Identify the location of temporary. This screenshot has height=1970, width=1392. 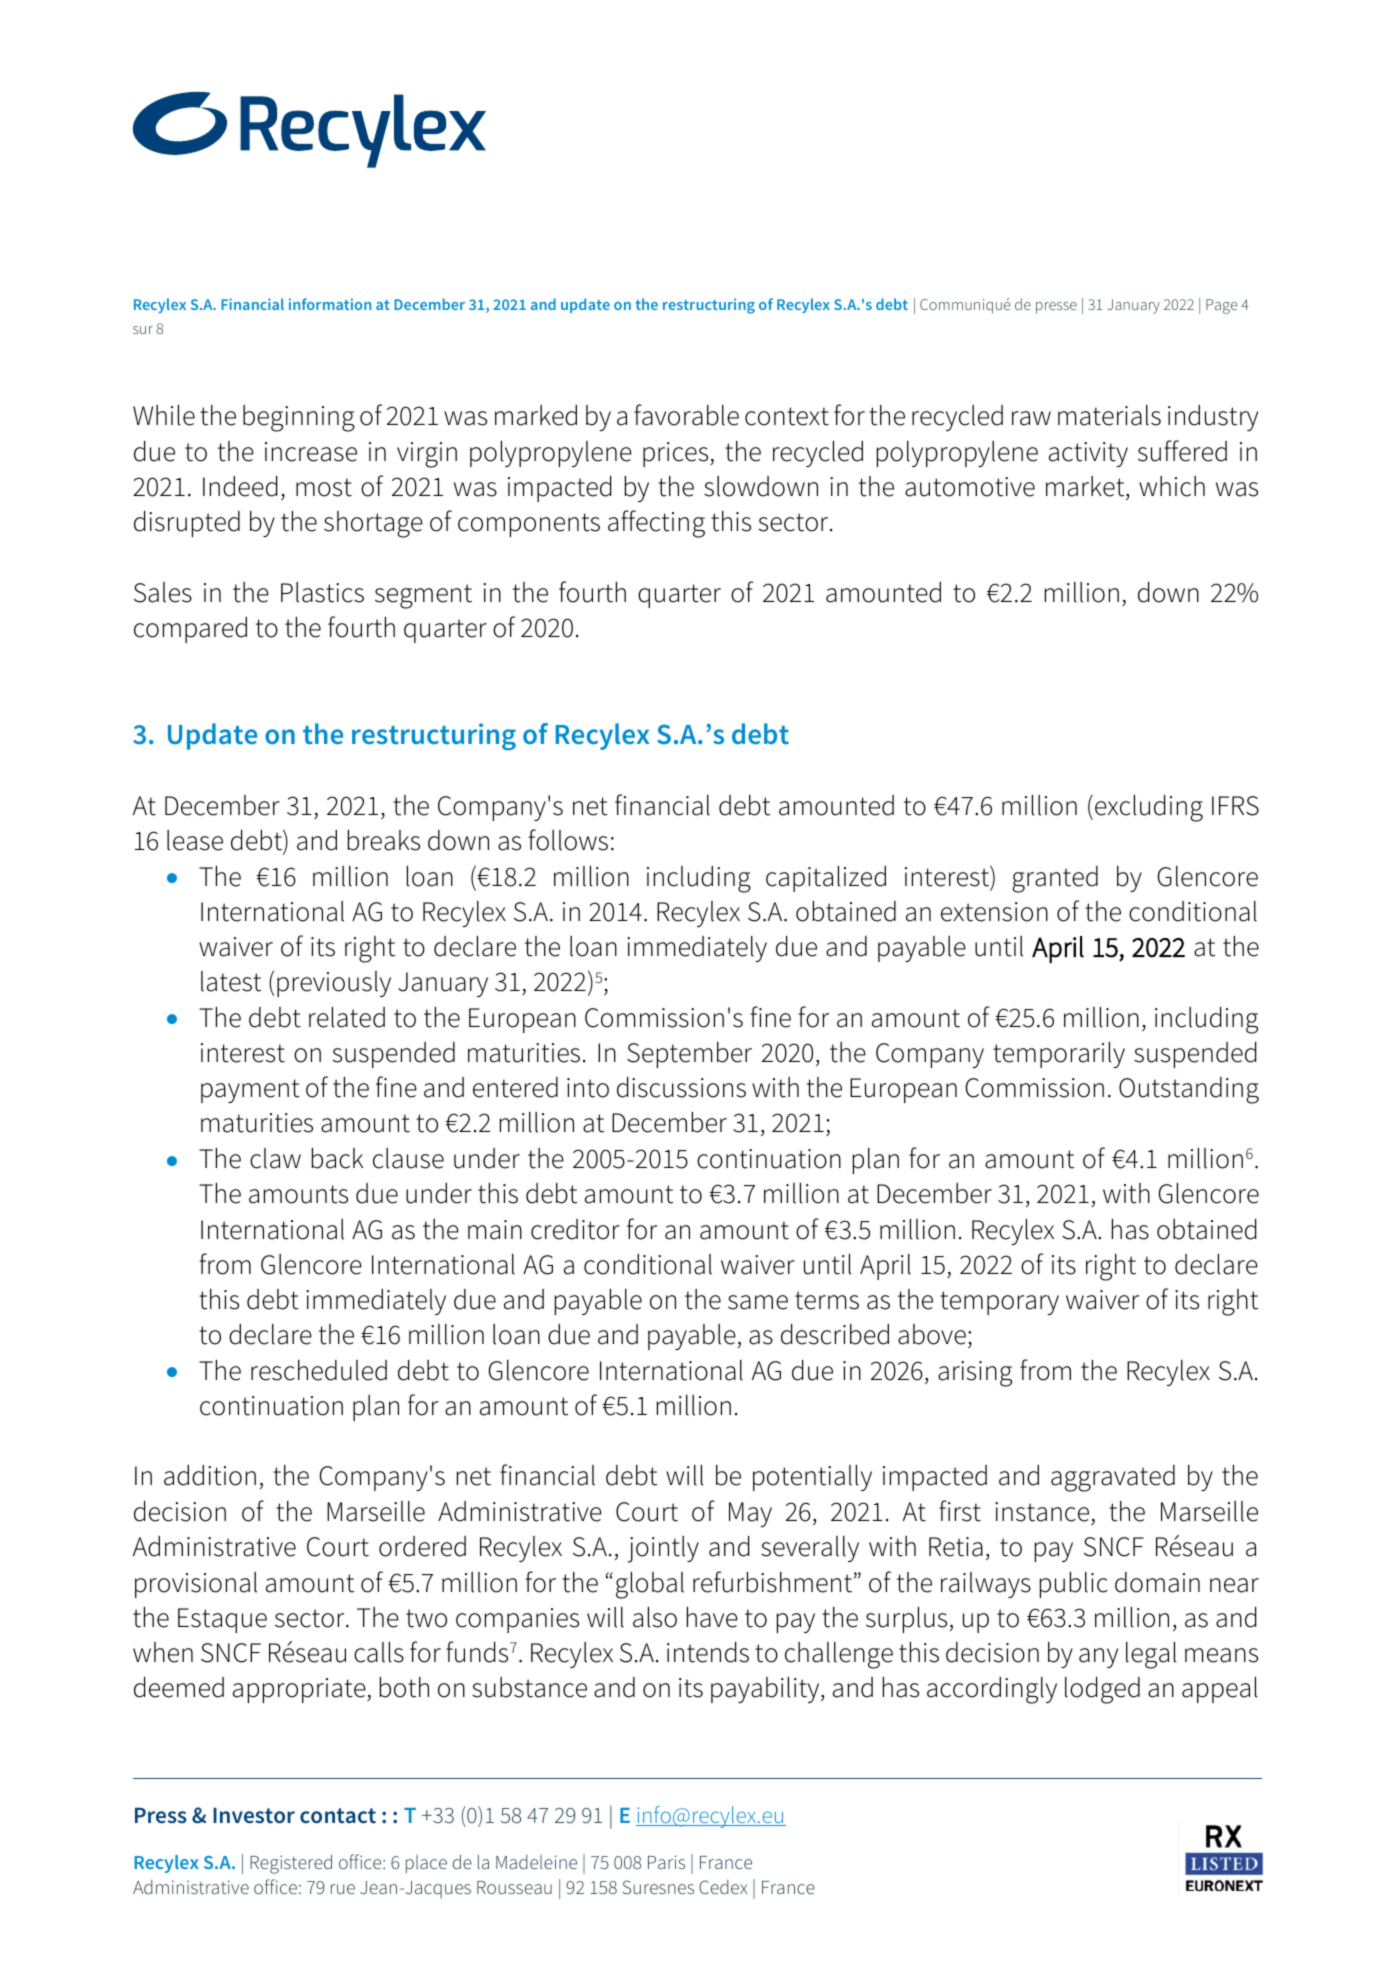
(999, 1303).
